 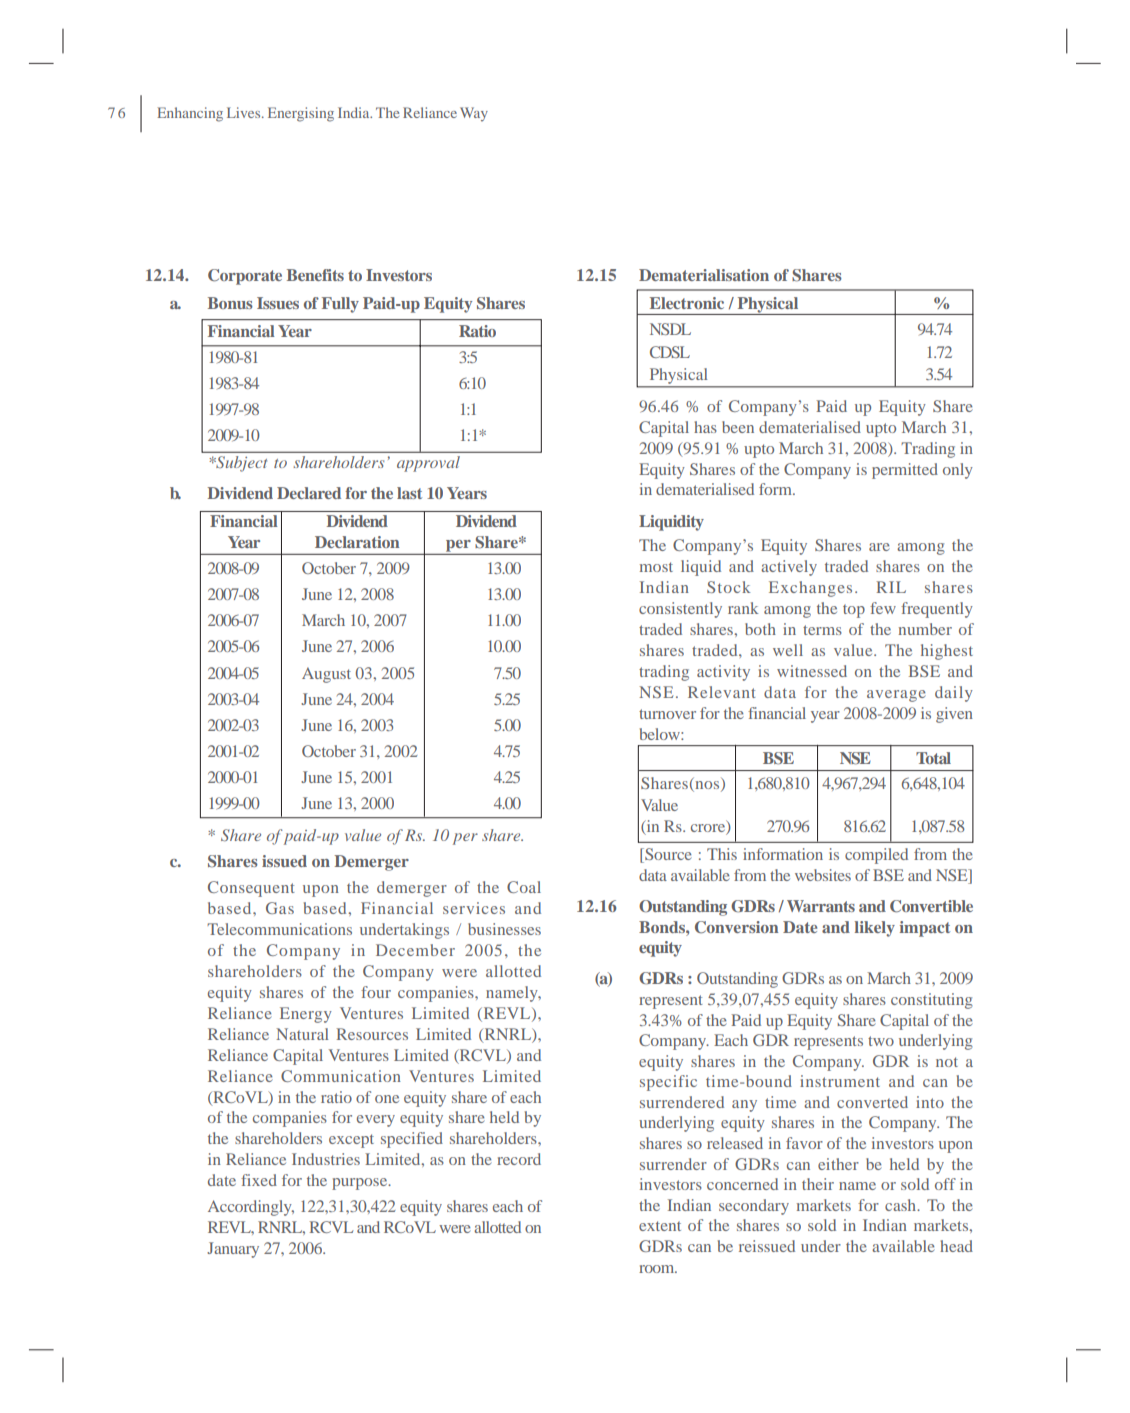 I want to click on Way, so click(x=474, y=114).
